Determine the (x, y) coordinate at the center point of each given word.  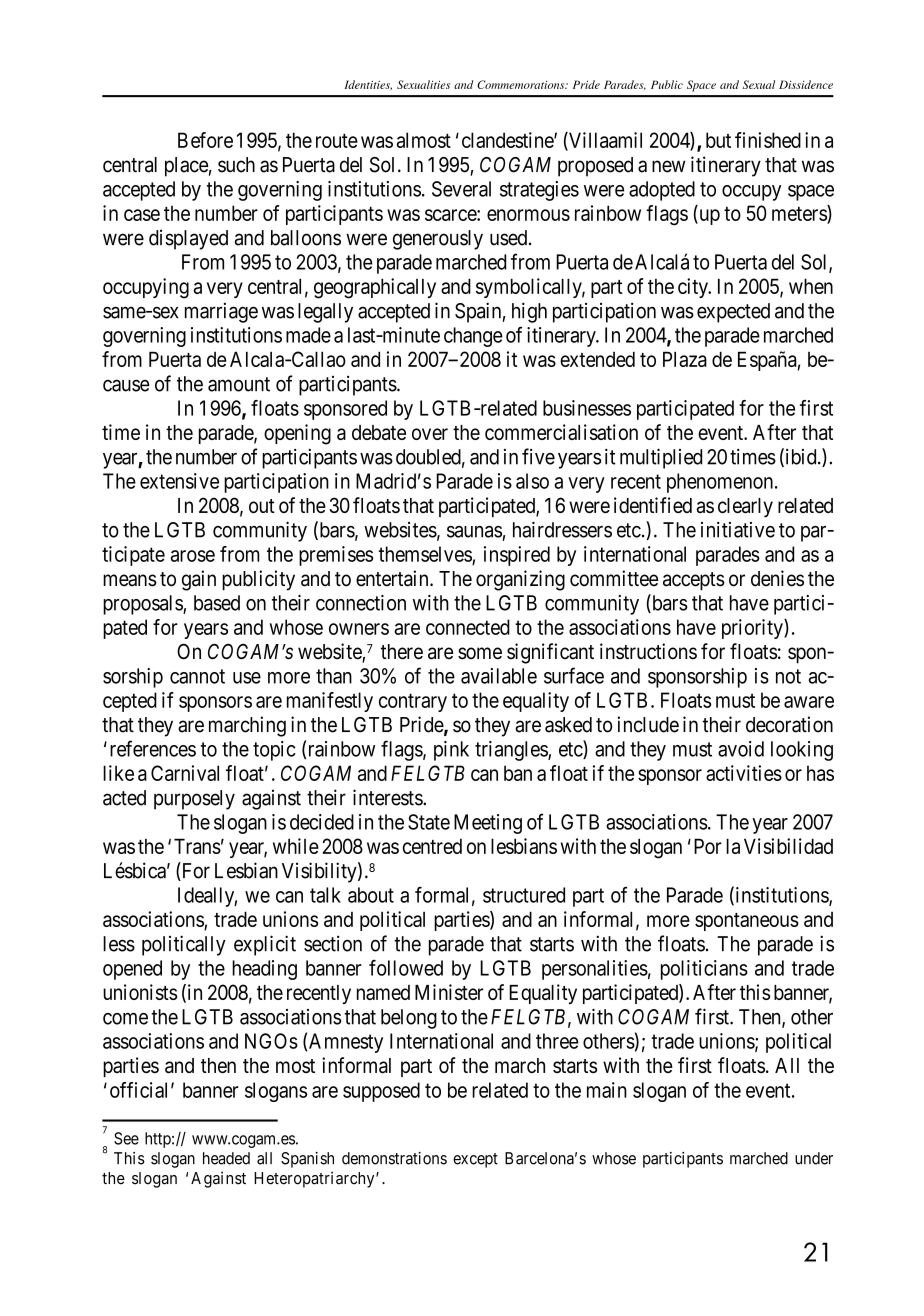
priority (753, 629)
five (538, 456)
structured (524, 895)
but (718, 140)
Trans (197, 846)
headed (226, 1158)
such (236, 165)
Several (461, 189)
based (217, 603)
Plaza (685, 359)
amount (239, 384)
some (480, 653)
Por (708, 846)
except (475, 1160)
